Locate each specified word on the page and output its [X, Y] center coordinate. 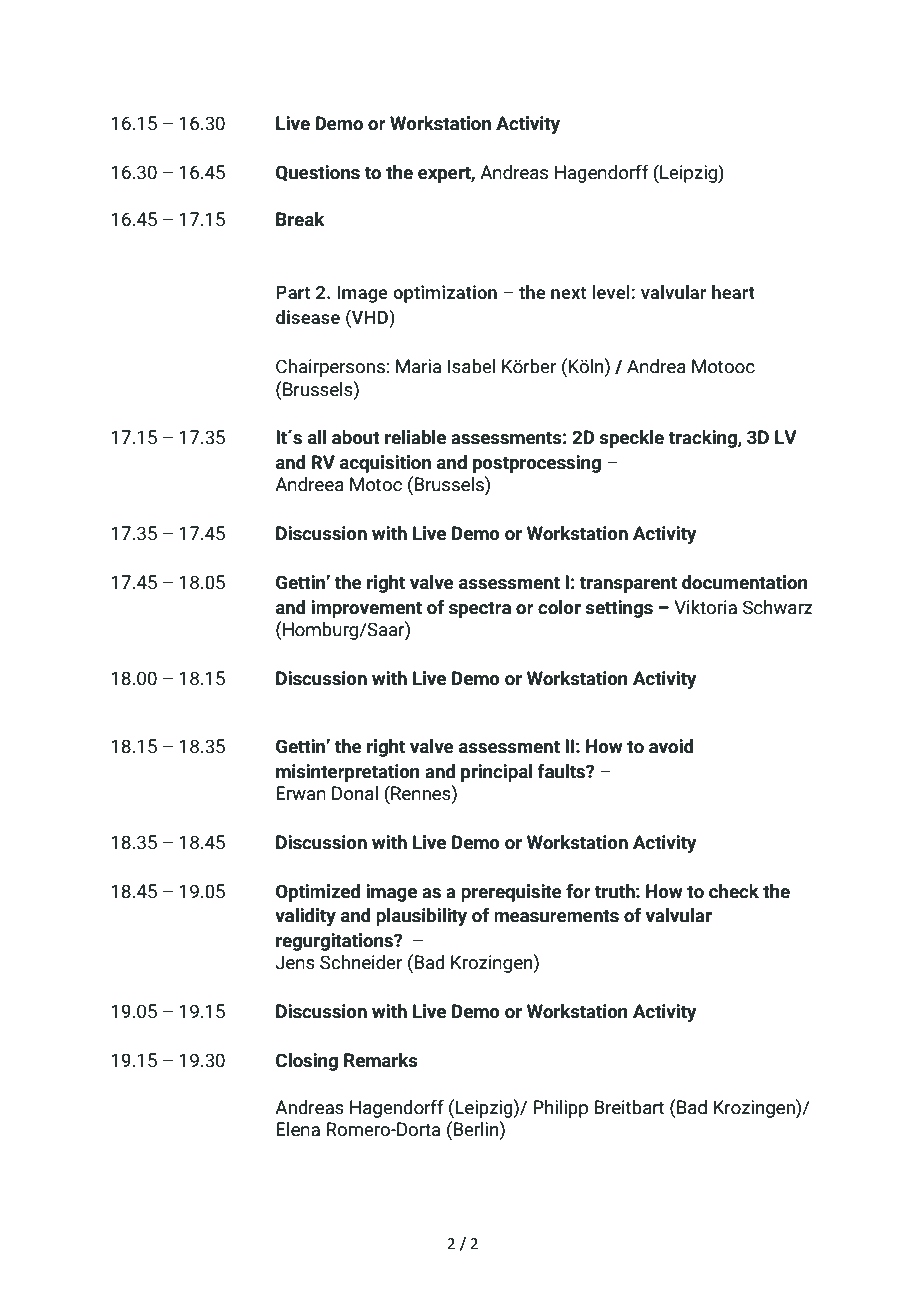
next [569, 293]
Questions [318, 173]
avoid [671, 746]
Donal [355, 793]
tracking [703, 439]
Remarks [381, 1060]
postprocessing [537, 464]
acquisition [385, 464]
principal [497, 773]
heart [733, 292]
